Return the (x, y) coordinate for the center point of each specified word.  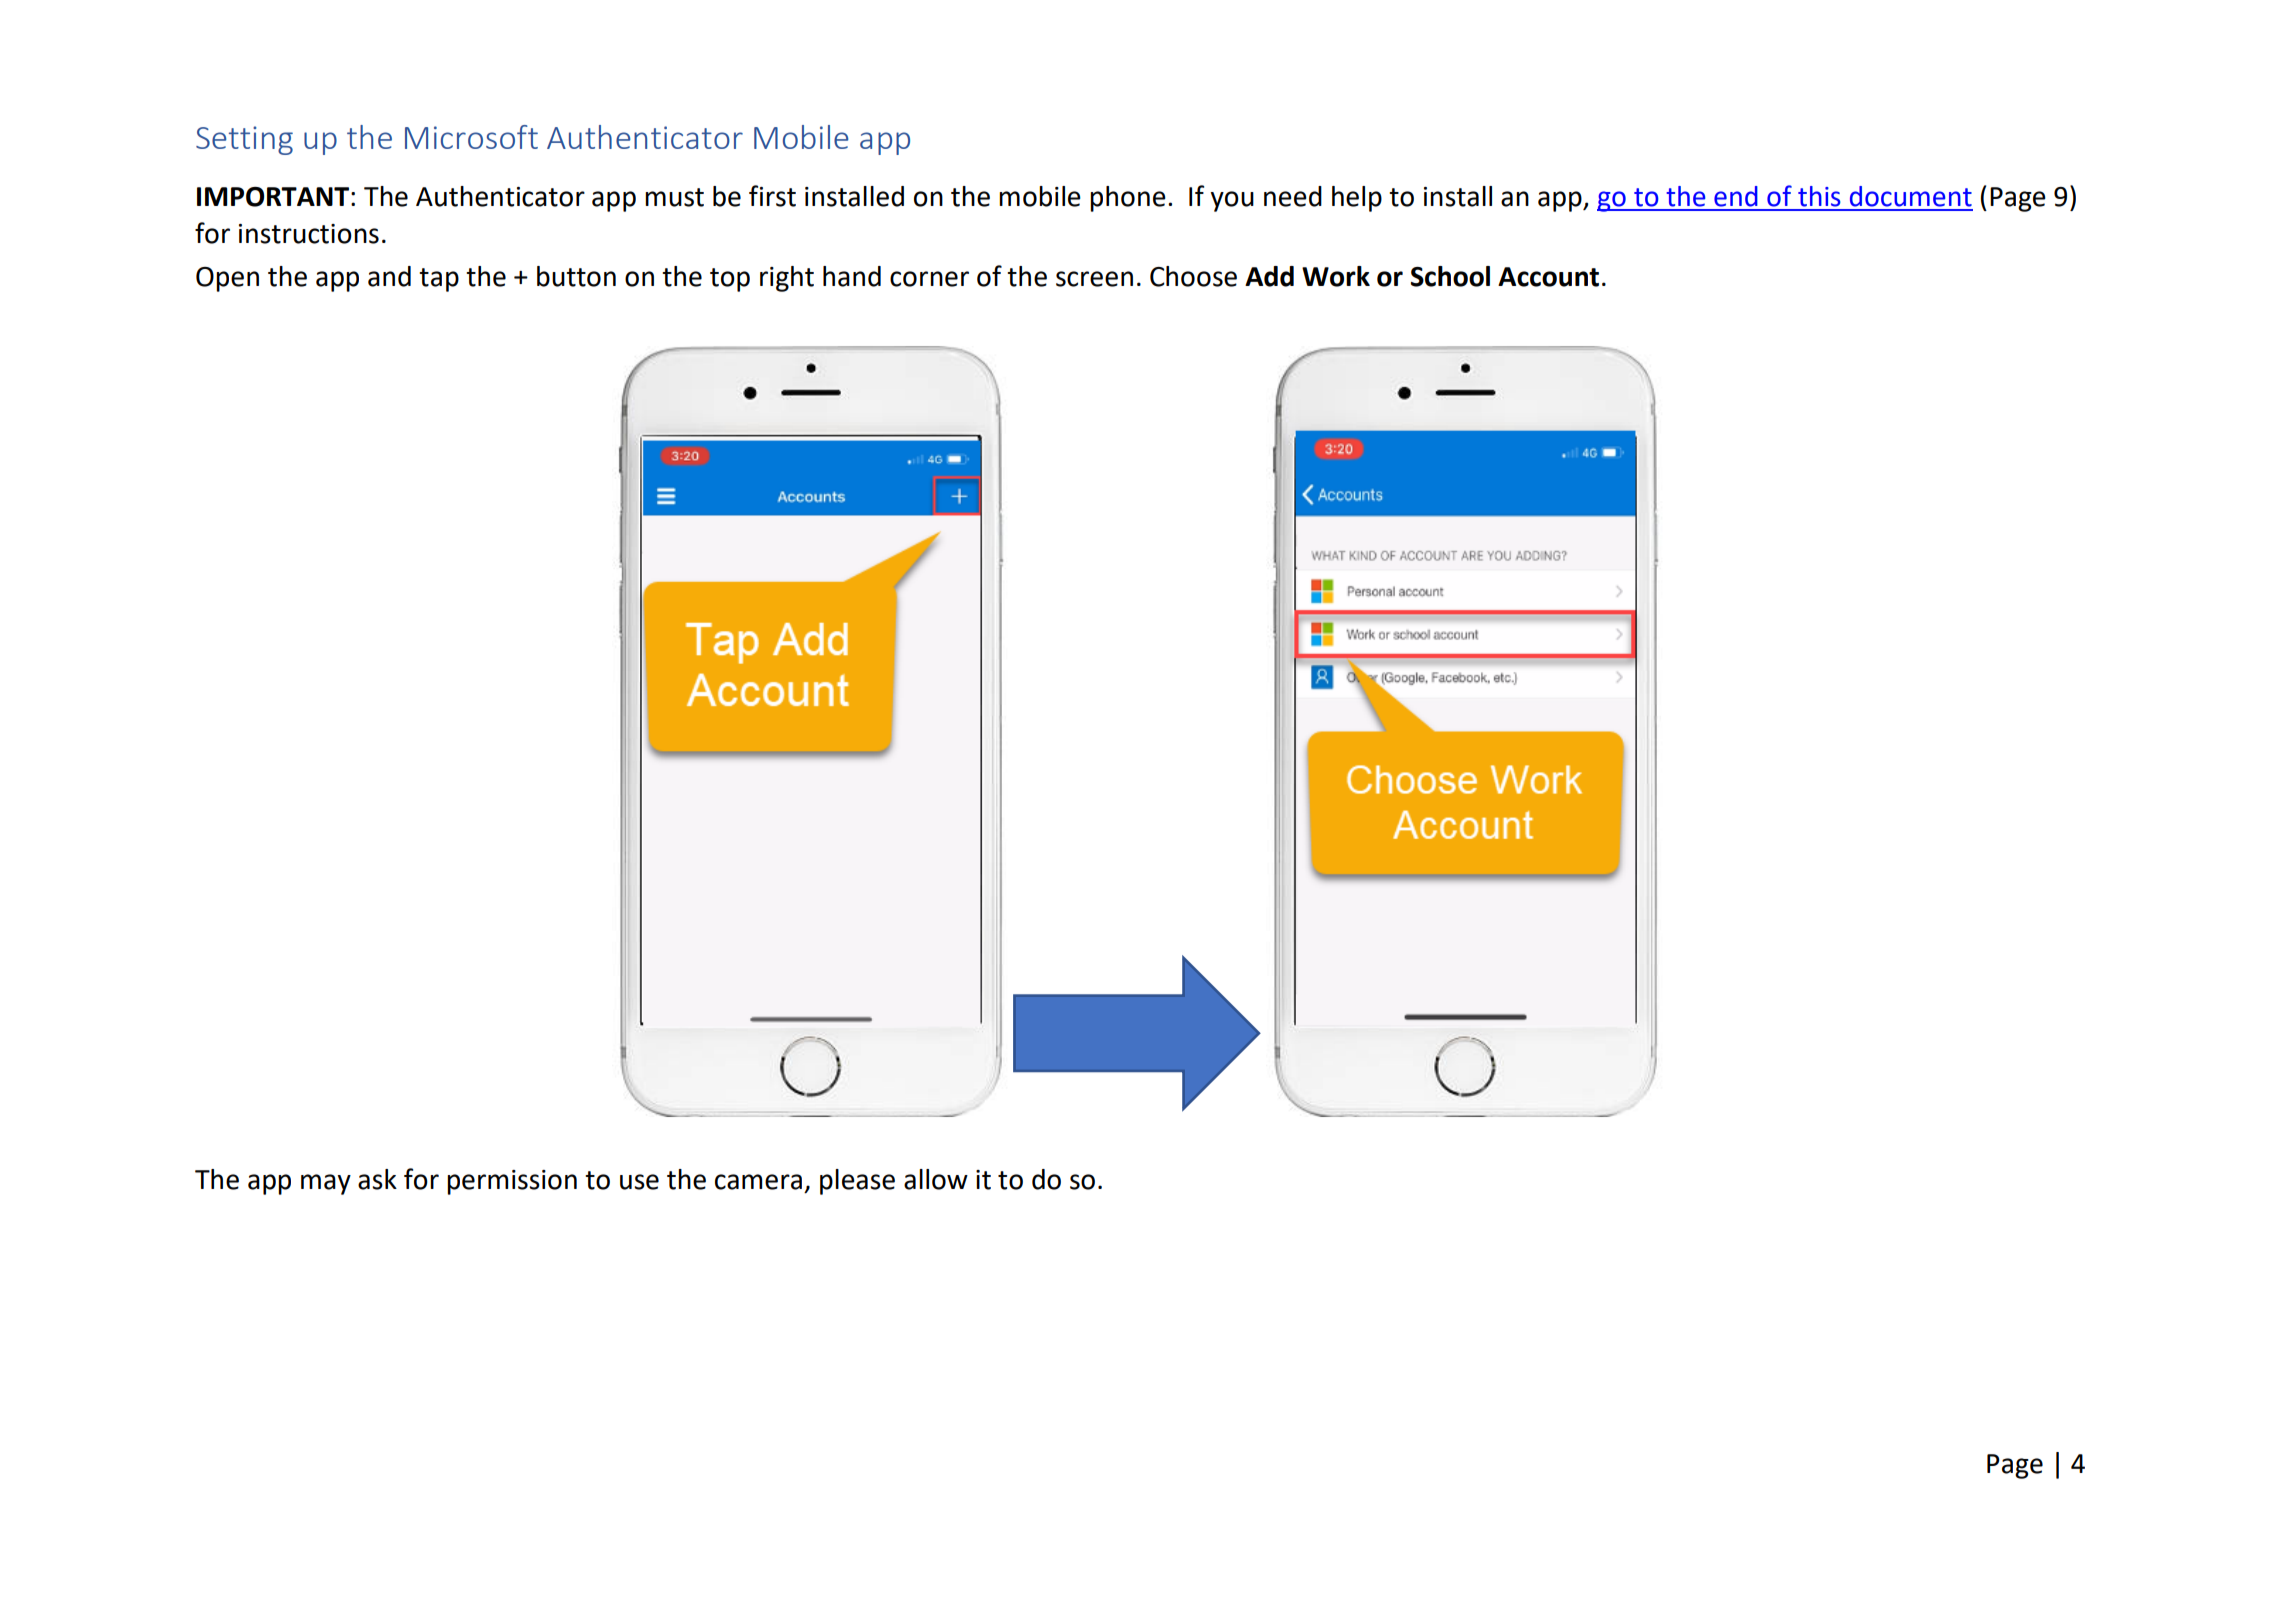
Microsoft (471, 137)
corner (929, 279)
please (857, 1182)
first (772, 196)
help (1357, 199)
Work (1336, 276)
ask (377, 1179)
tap (439, 280)
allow (936, 1179)
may (326, 1184)
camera (758, 1182)
